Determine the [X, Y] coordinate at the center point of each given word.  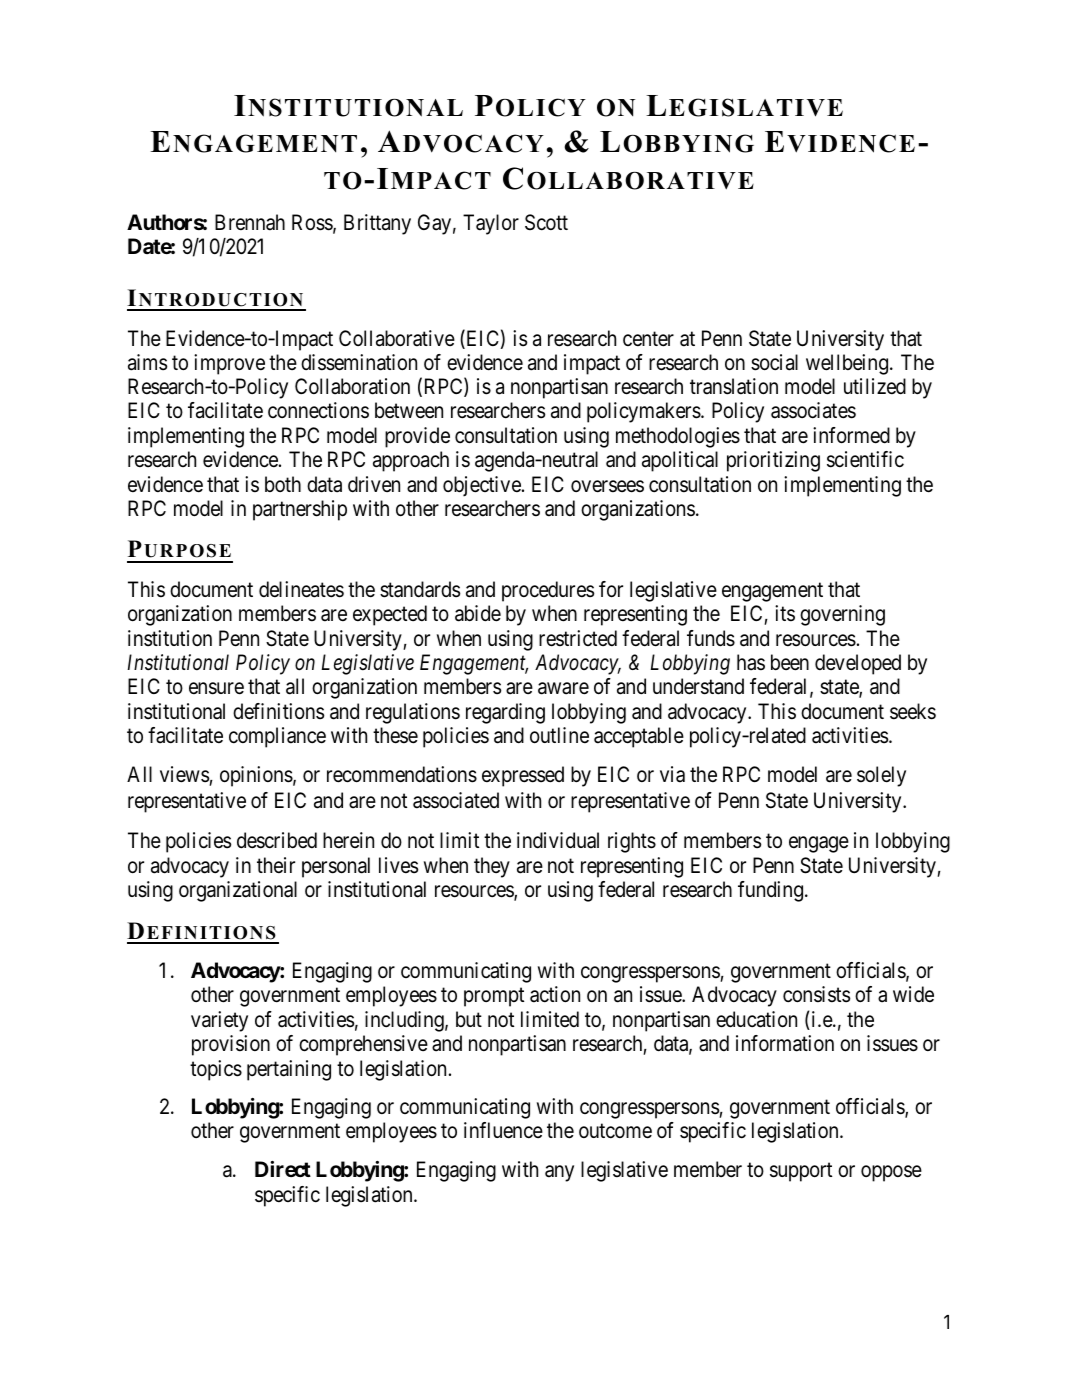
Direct [283, 1169]
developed [858, 664]
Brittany [377, 224]
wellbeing [847, 364]
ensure [216, 689]
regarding [505, 713]
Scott [546, 222]
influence [503, 1130]
